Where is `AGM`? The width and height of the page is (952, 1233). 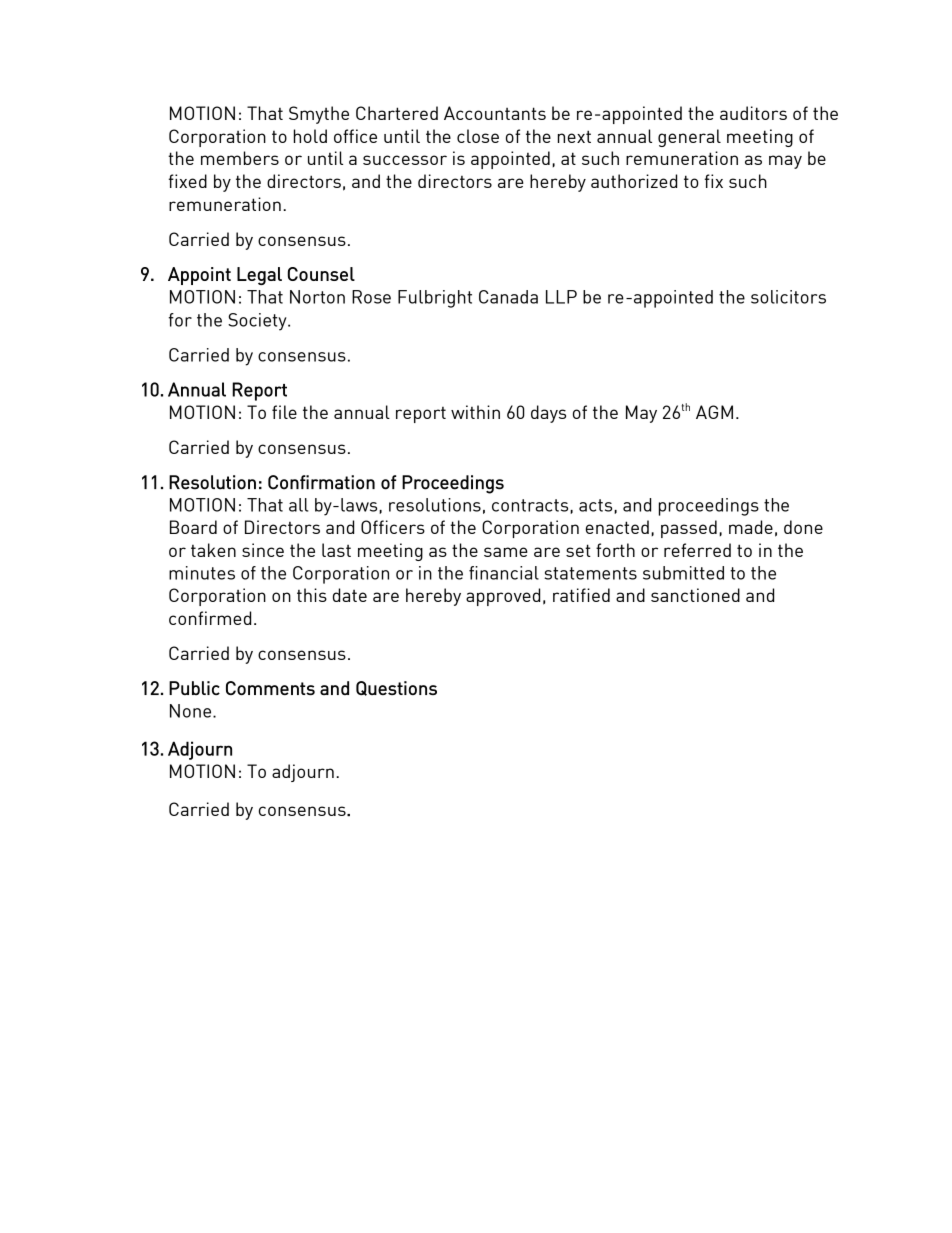 AGM is located at coordinates (714, 412).
